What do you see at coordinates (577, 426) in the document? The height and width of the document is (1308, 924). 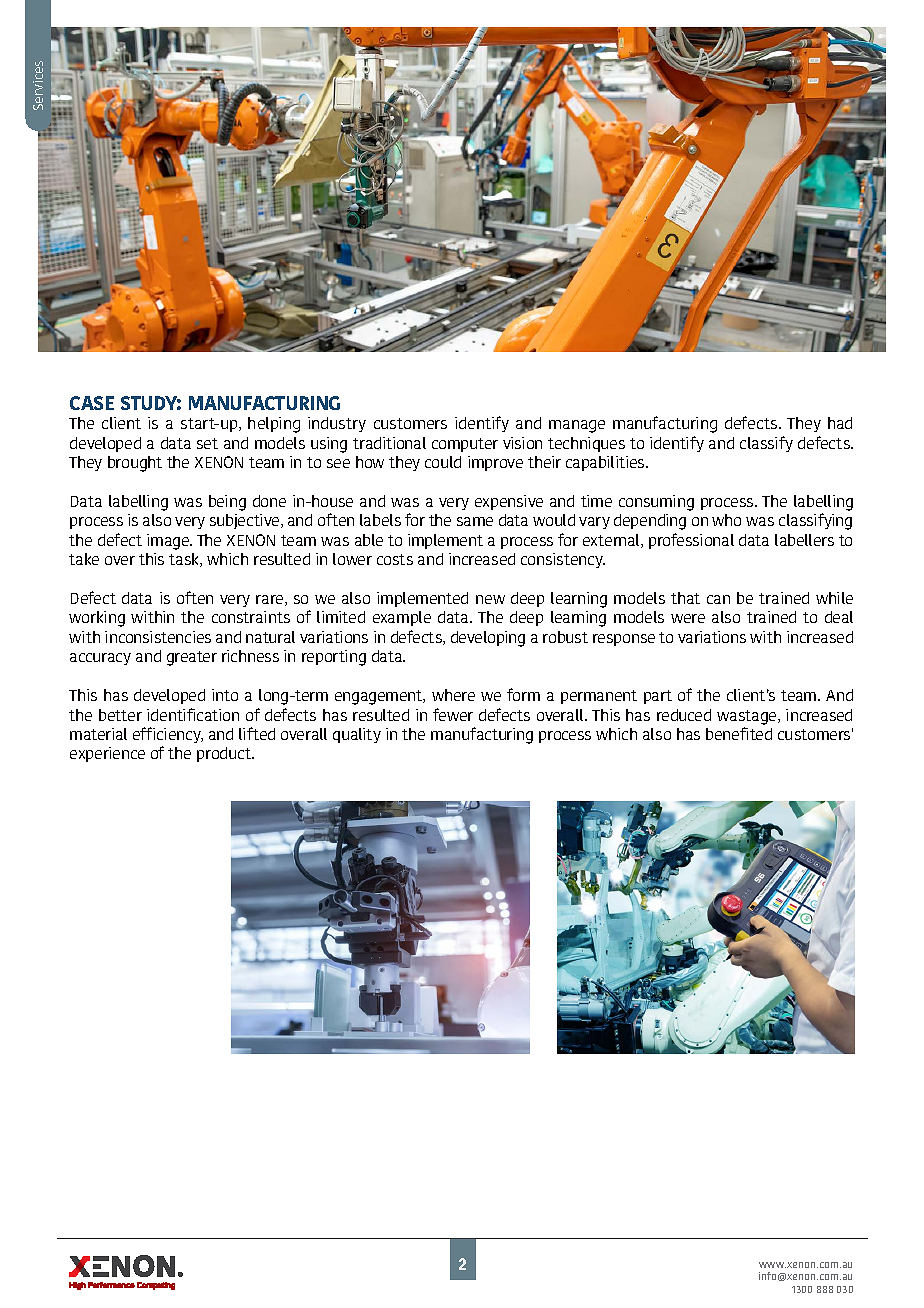 I see `manage` at bounding box center [577, 426].
